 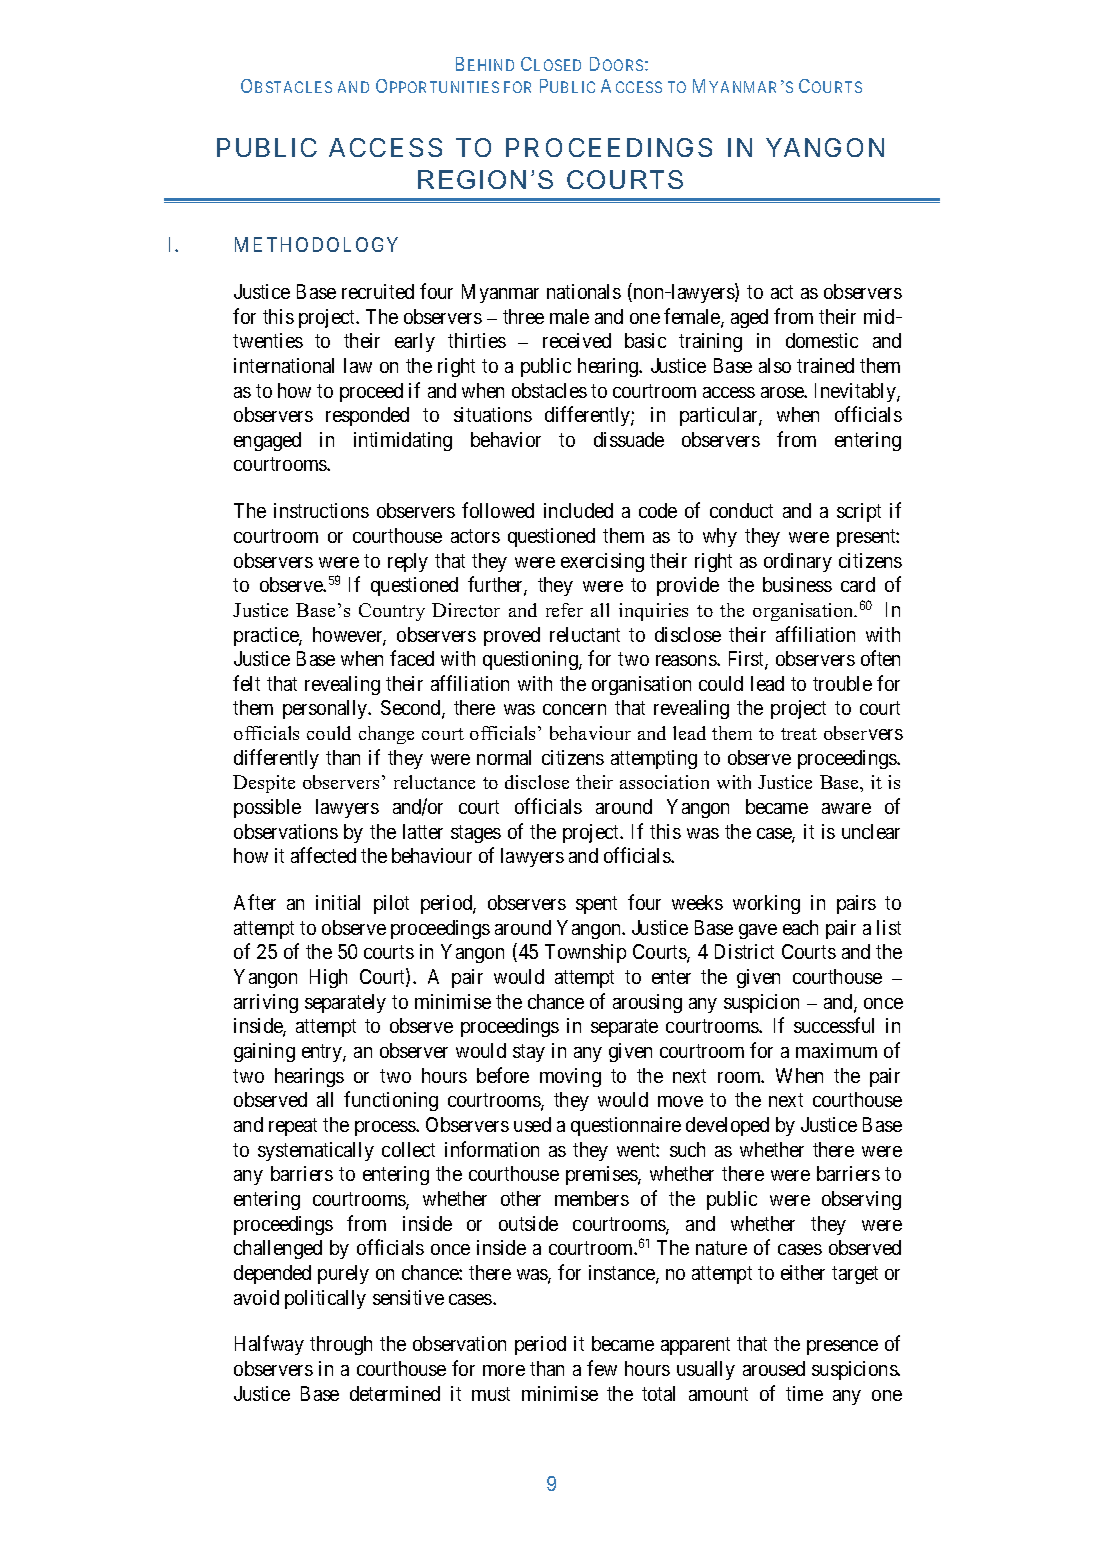 I want to click on few, so click(x=602, y=1368).
